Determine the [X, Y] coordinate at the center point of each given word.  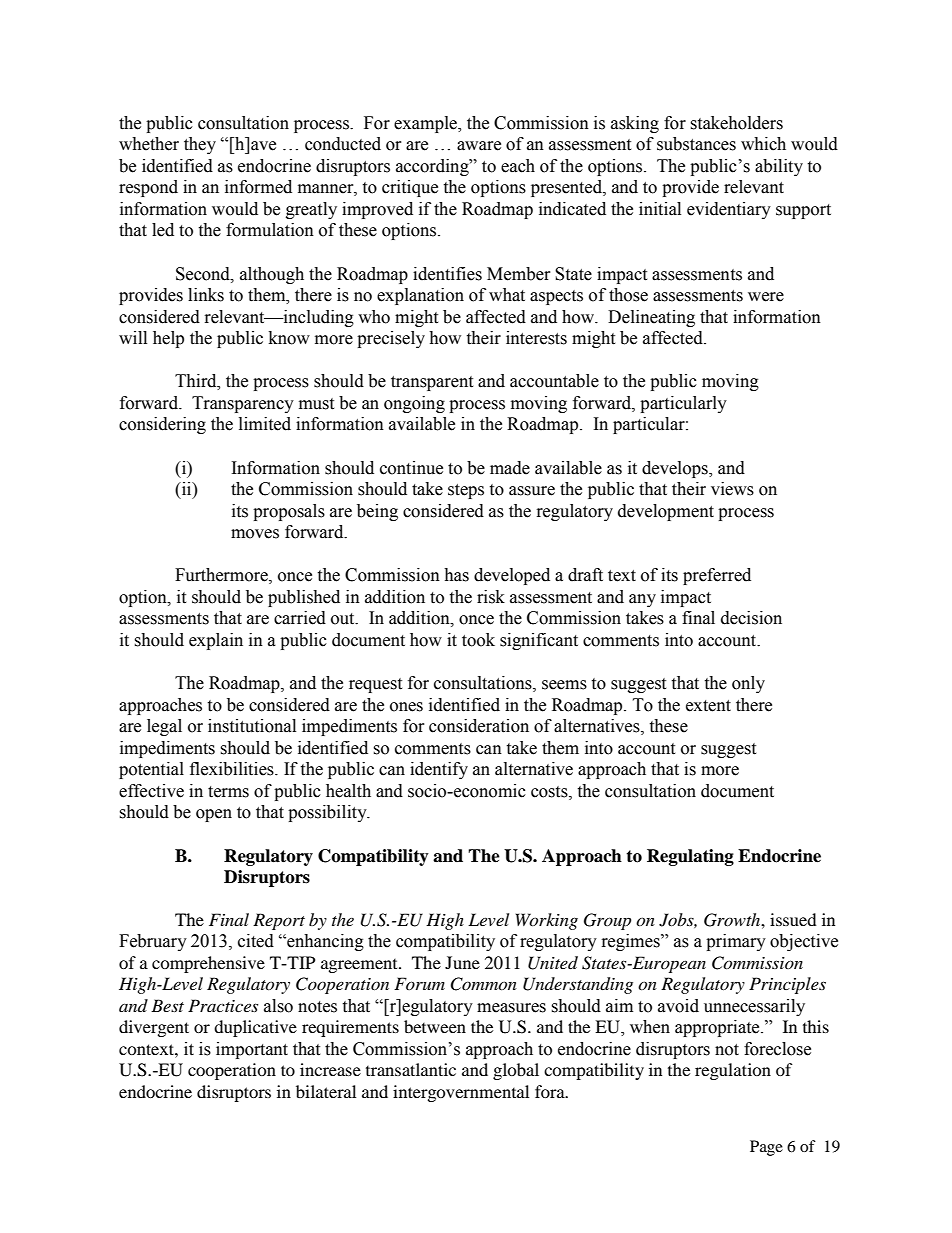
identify [439, 770]
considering [162, 425]
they [200, 145]
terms [228, 792]
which [763, 144]
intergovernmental [461, 1093]
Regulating [690, 857]
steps [466, 491]
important [252, 1050]
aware [479, 146]
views [732, 489]
